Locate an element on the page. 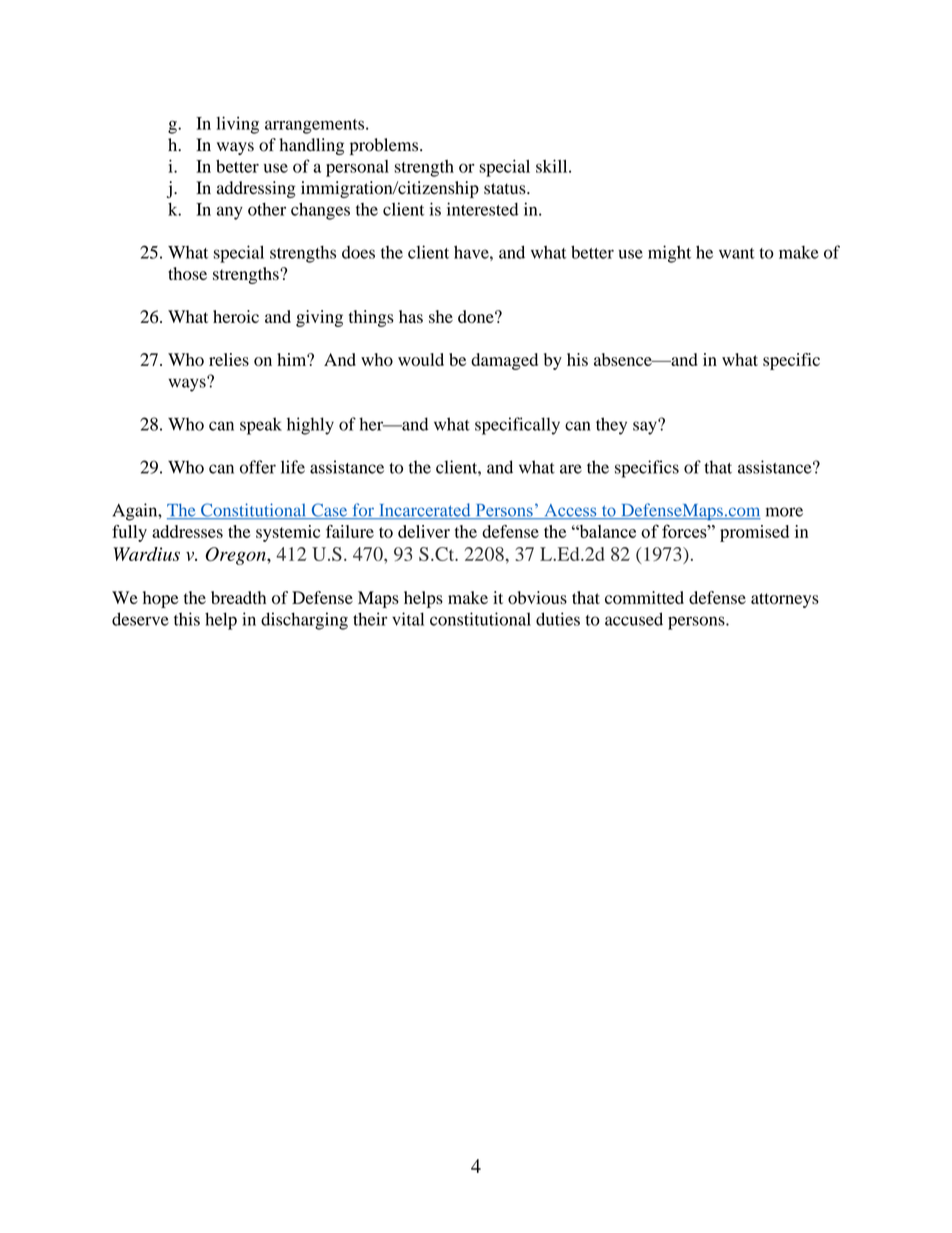 This image has height=1233, width=952. would is located at coordinates (421, 359).
